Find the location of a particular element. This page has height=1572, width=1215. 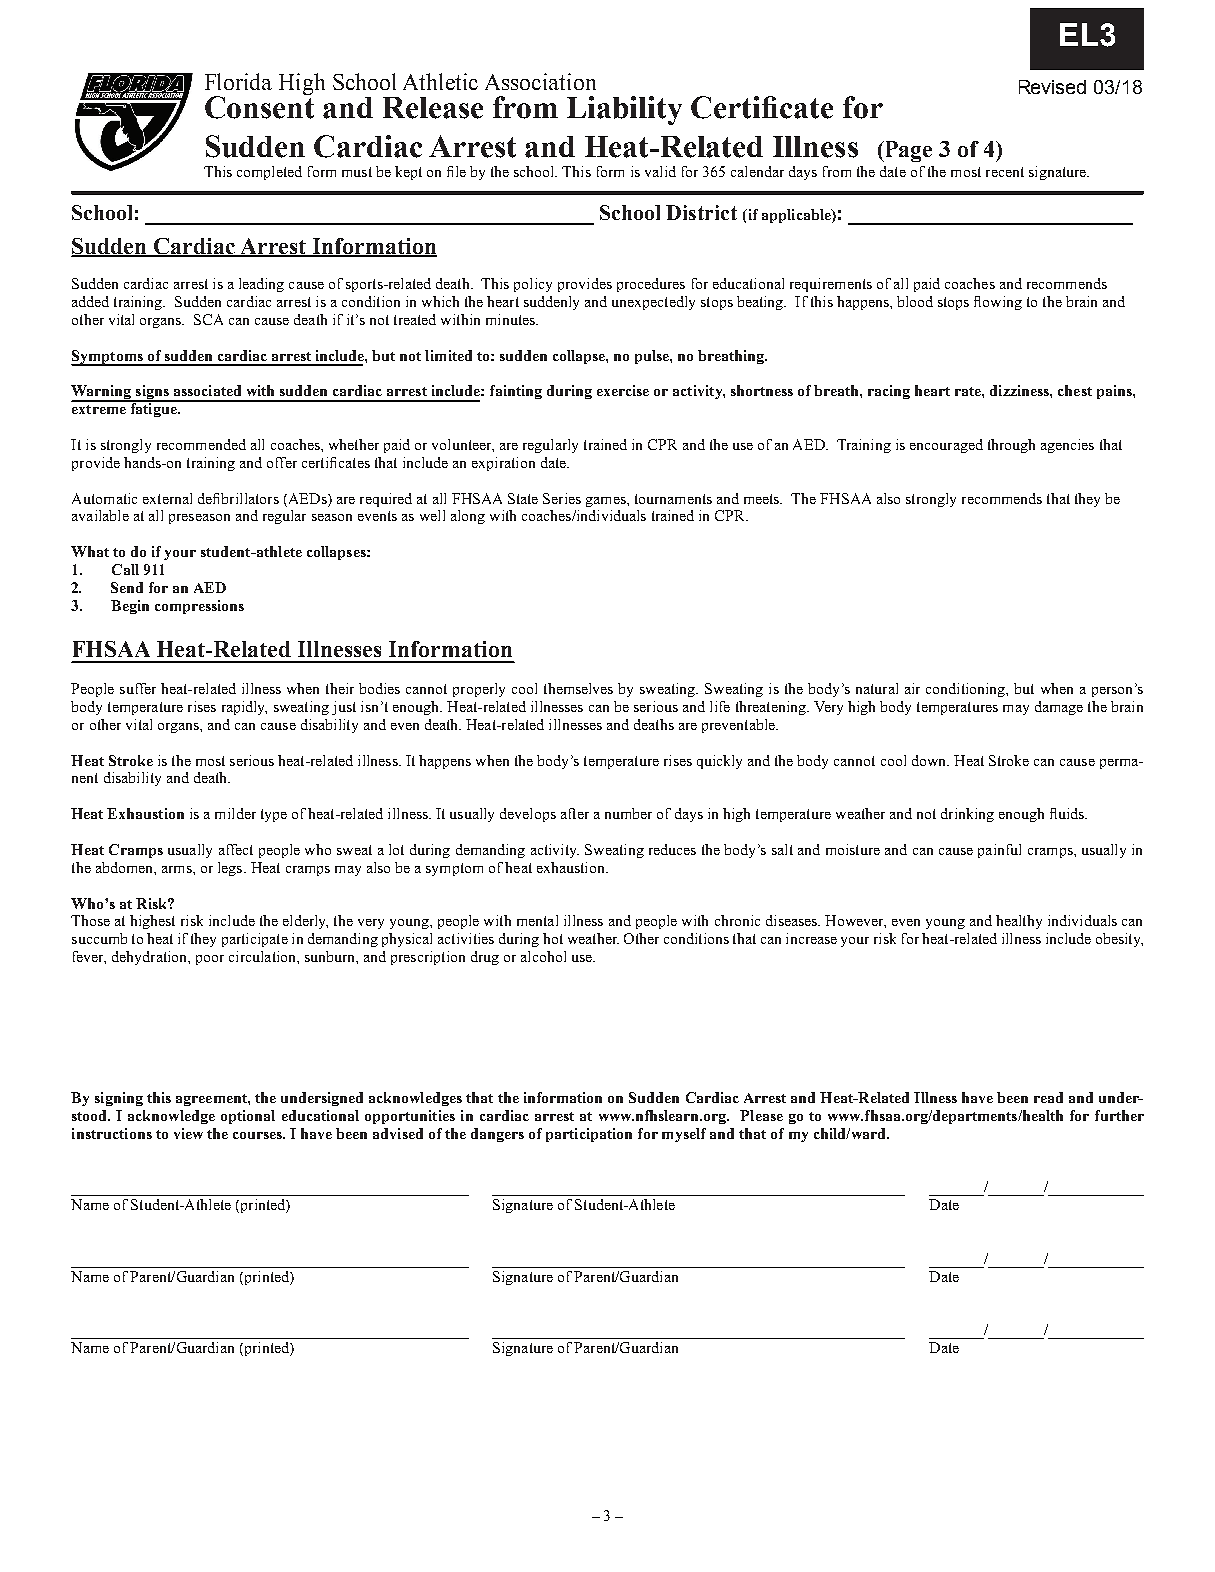

through is located at coordinates (1011, 446).
